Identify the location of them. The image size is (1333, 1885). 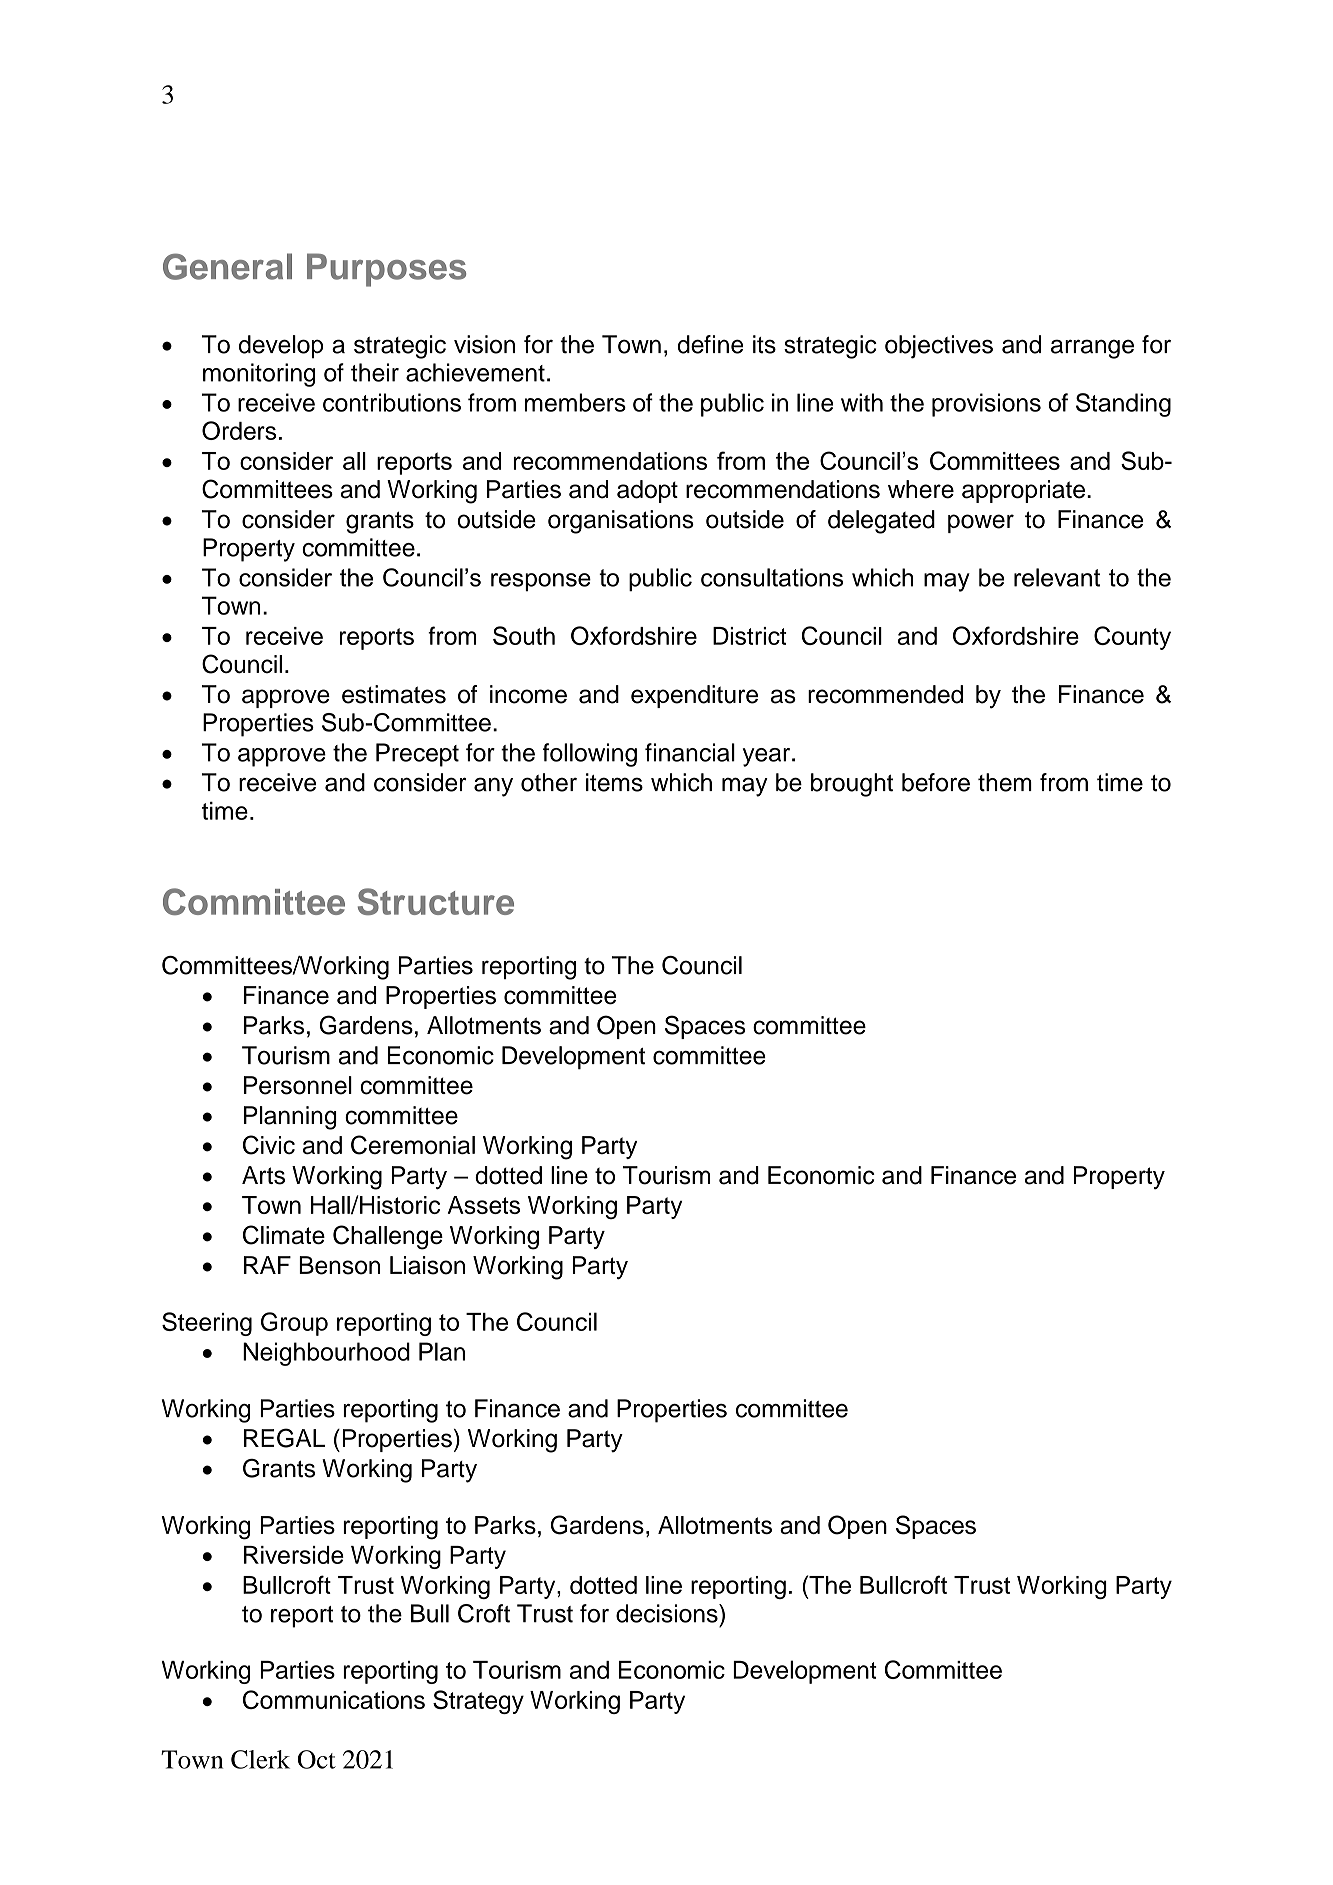
(1005, 782).
